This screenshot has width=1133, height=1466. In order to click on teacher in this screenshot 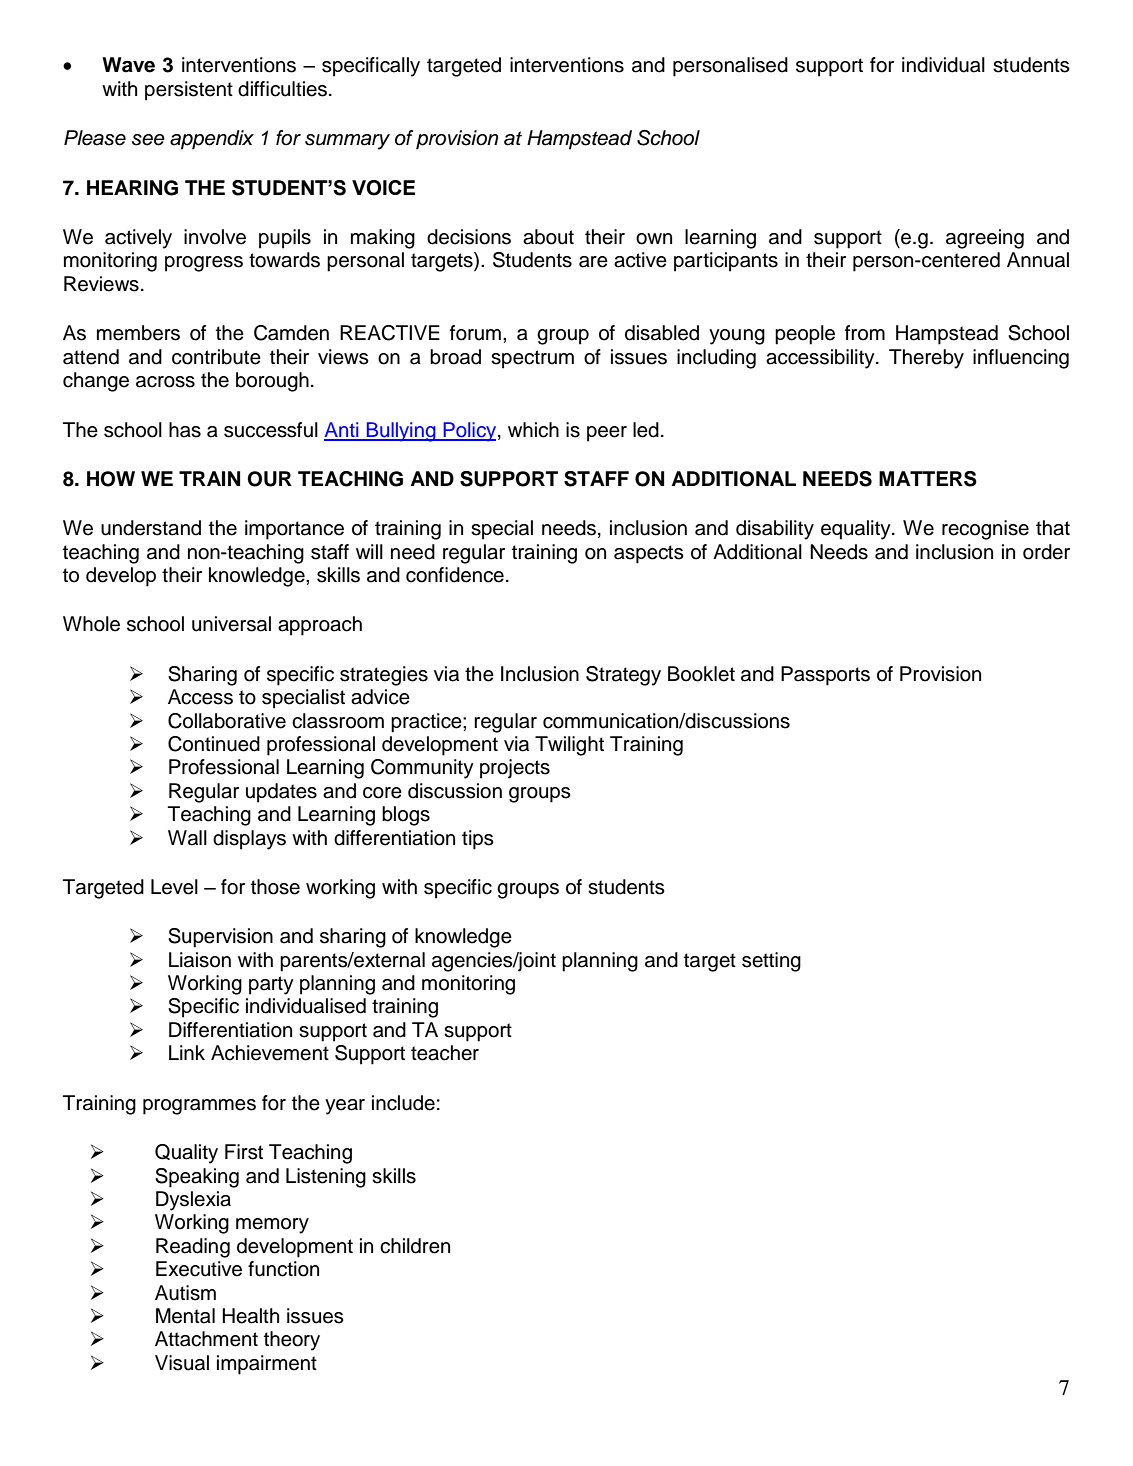, I will do `click(445, 1053)`.
